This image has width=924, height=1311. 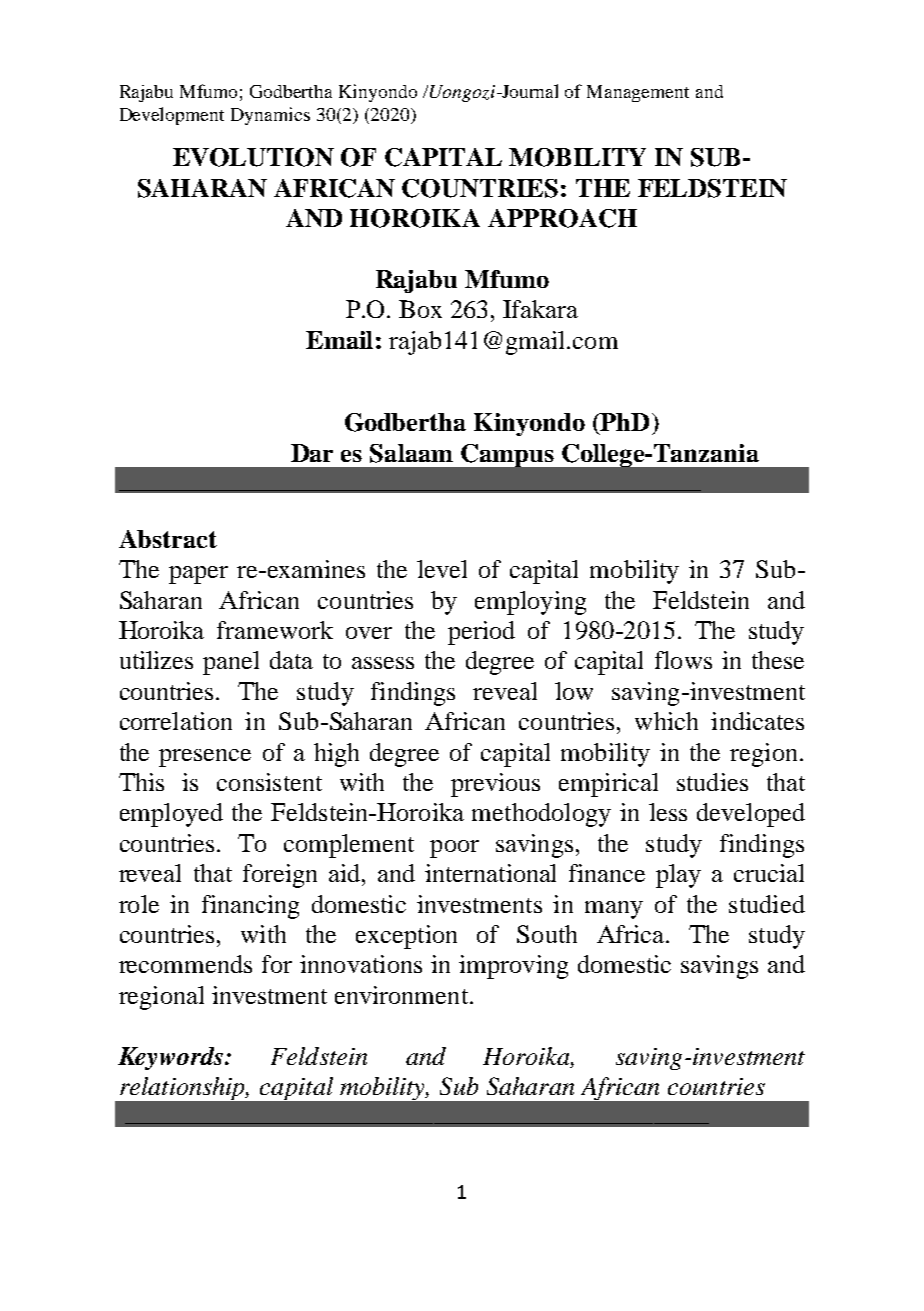 I want to click on Development, so click(x=172, y=116).
